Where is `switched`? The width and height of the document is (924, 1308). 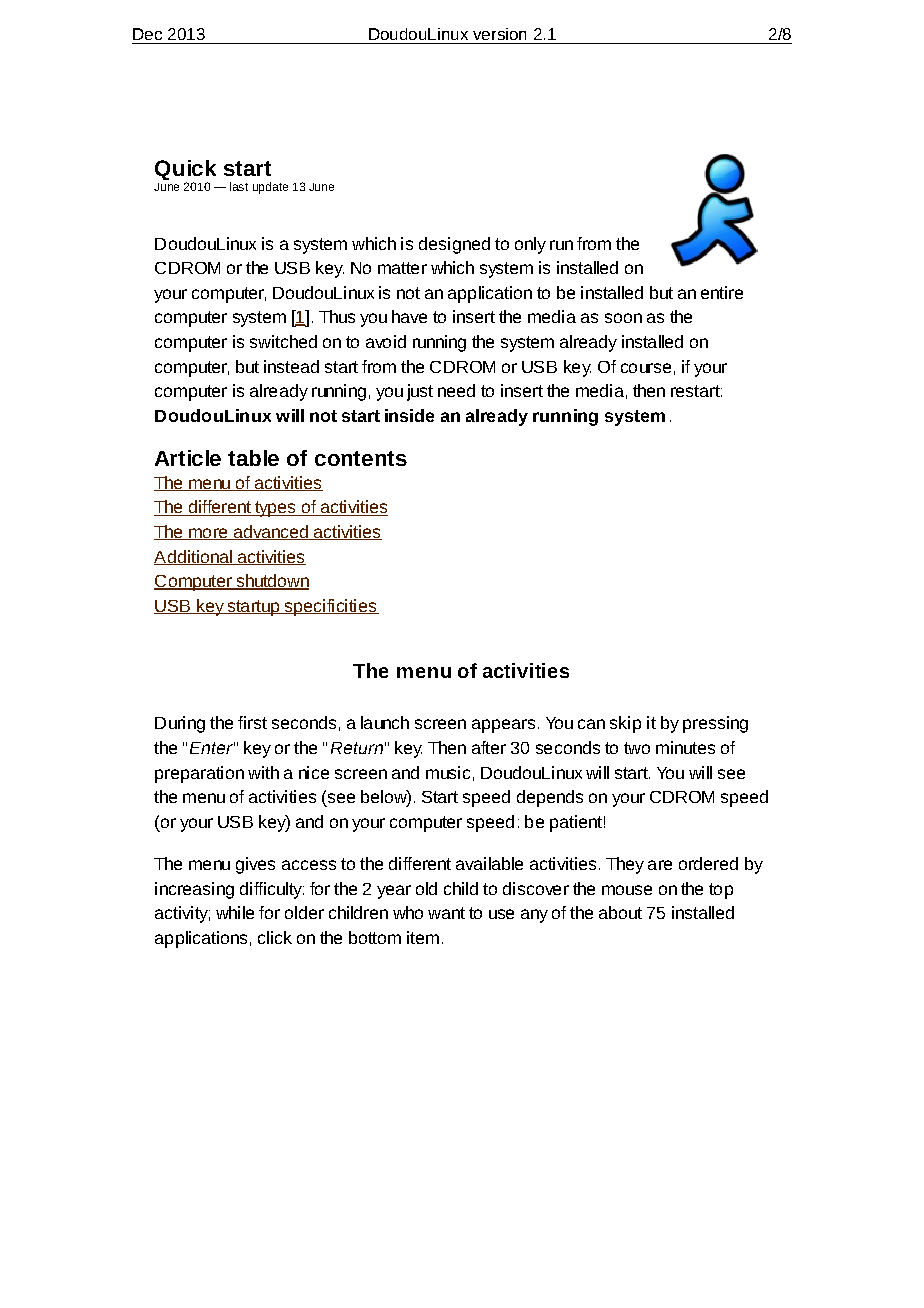
switched is located at coordinates (283, 341).
